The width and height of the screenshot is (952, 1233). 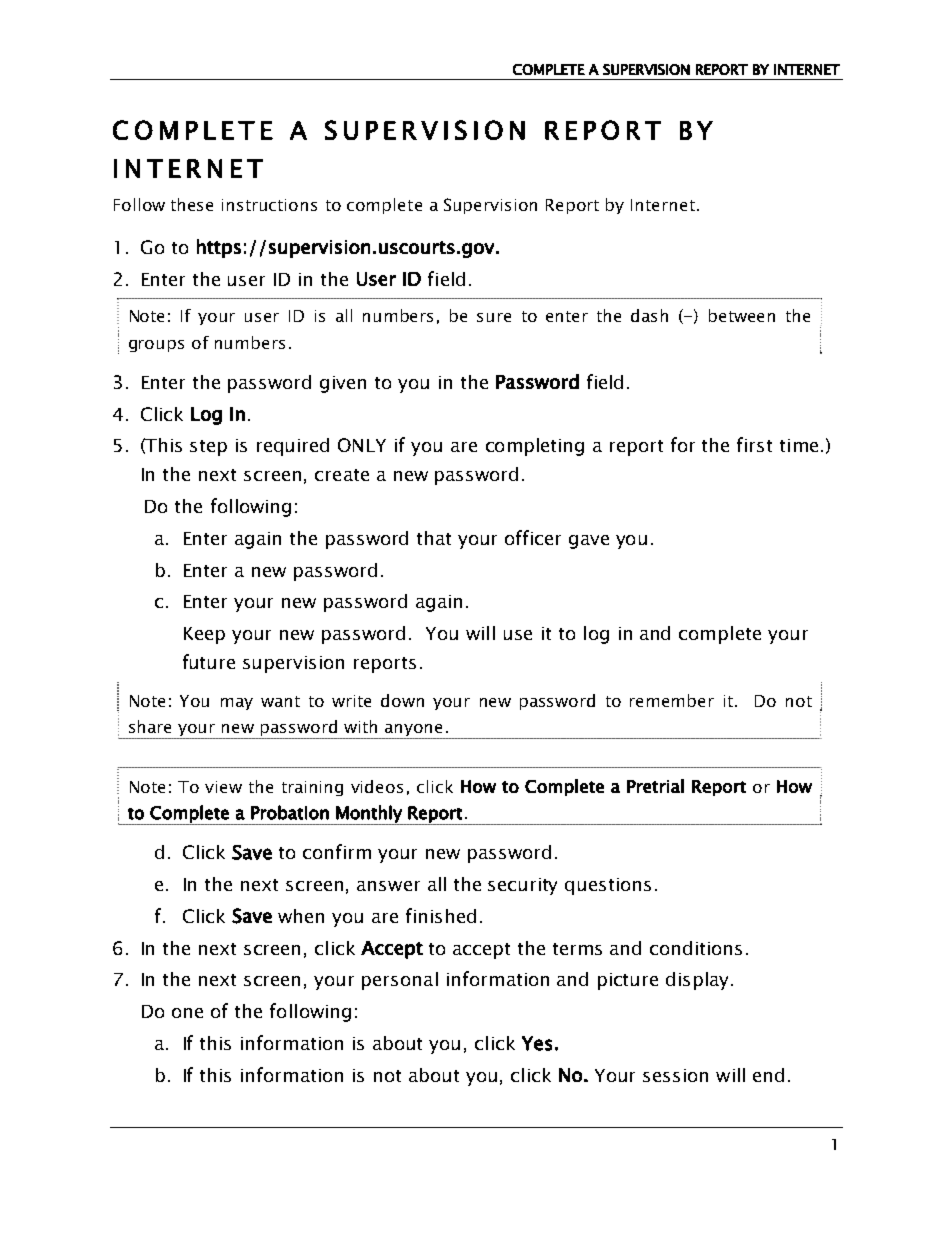 What do you see at coordinates (494, 317) in the screenshot?
I see `sure` at bounding box center [494, 317].
